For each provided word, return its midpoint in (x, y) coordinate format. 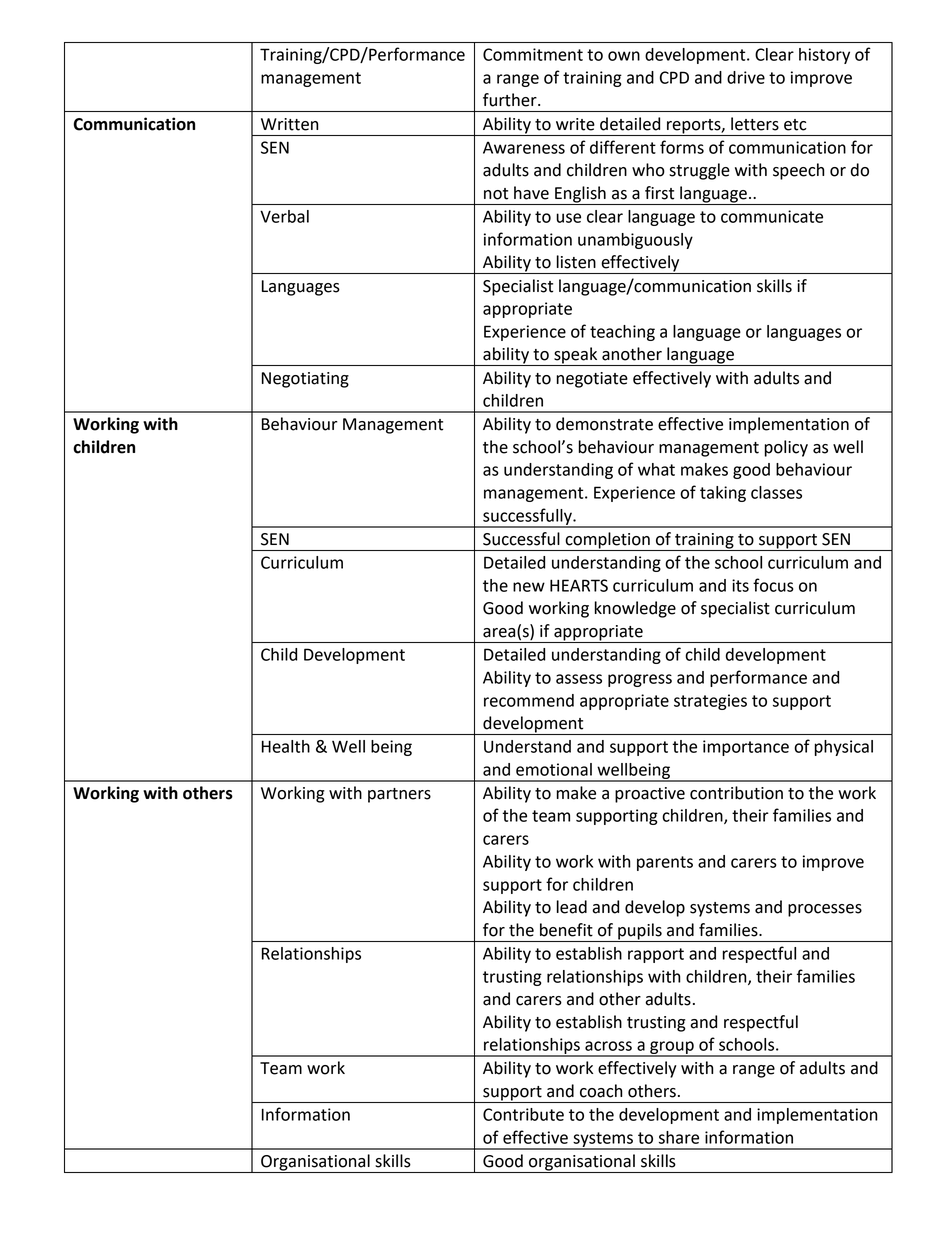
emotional (554, 769)
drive (746, 77)
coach (601, 1091)
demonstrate (604, 424)
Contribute (523, 1114)
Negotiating (305, 380)
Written (289, 124)
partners (399, 795)
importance (746, 748)
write (575, 124)
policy (786, 448)
